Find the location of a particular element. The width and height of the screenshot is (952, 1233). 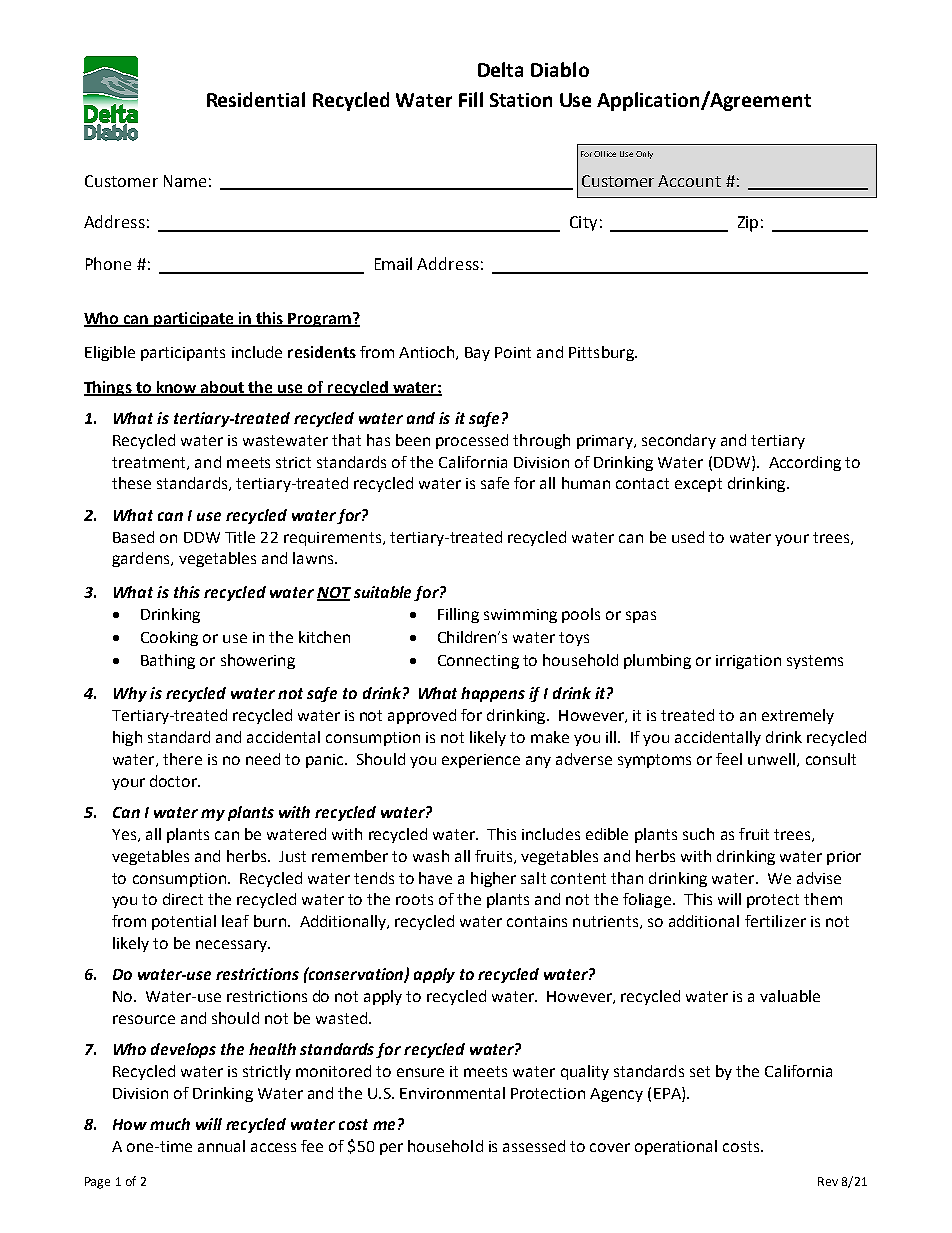

Residential is located at coordinates (256, 99).
